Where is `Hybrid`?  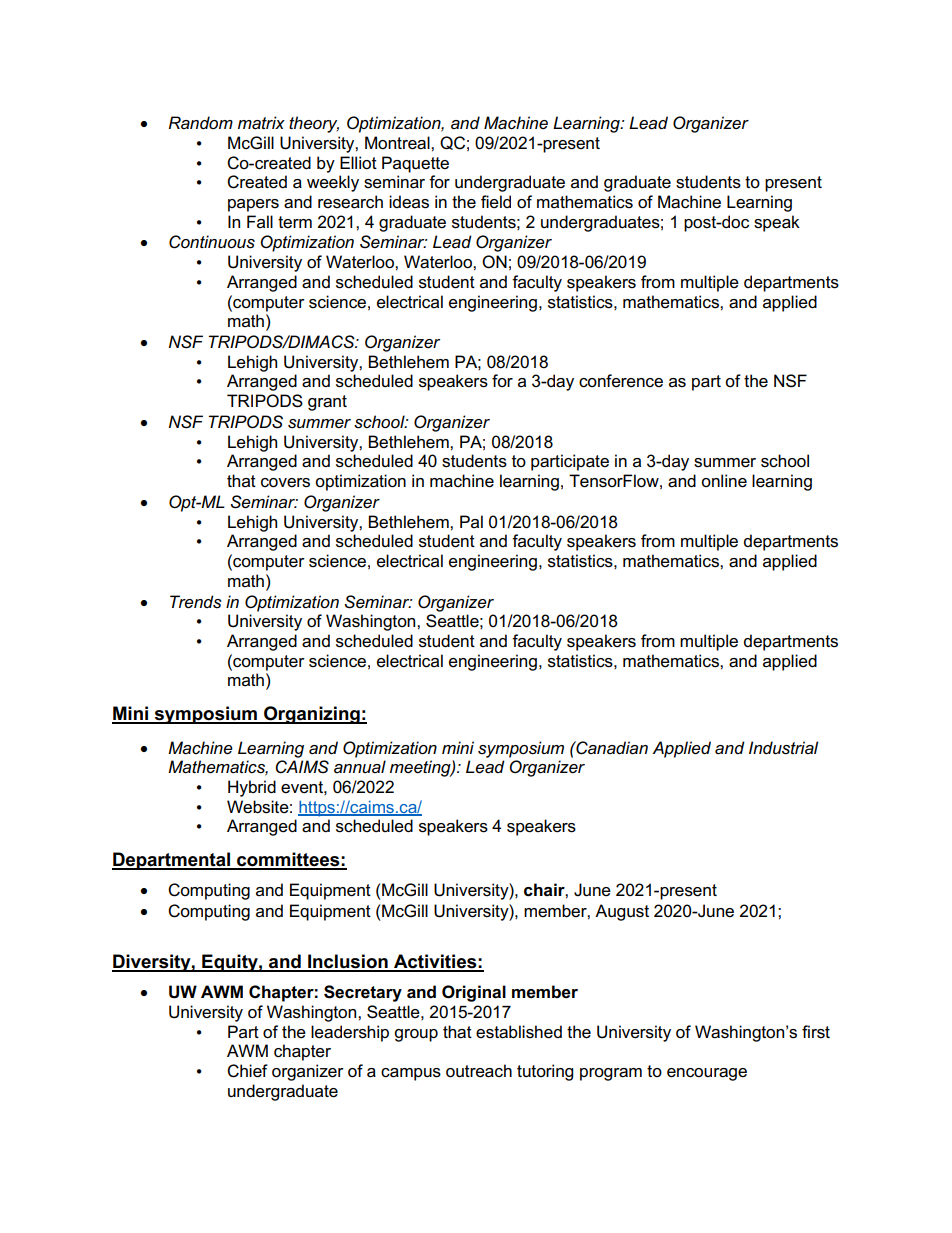 Hybrid is located at coordinates (252, 788).
